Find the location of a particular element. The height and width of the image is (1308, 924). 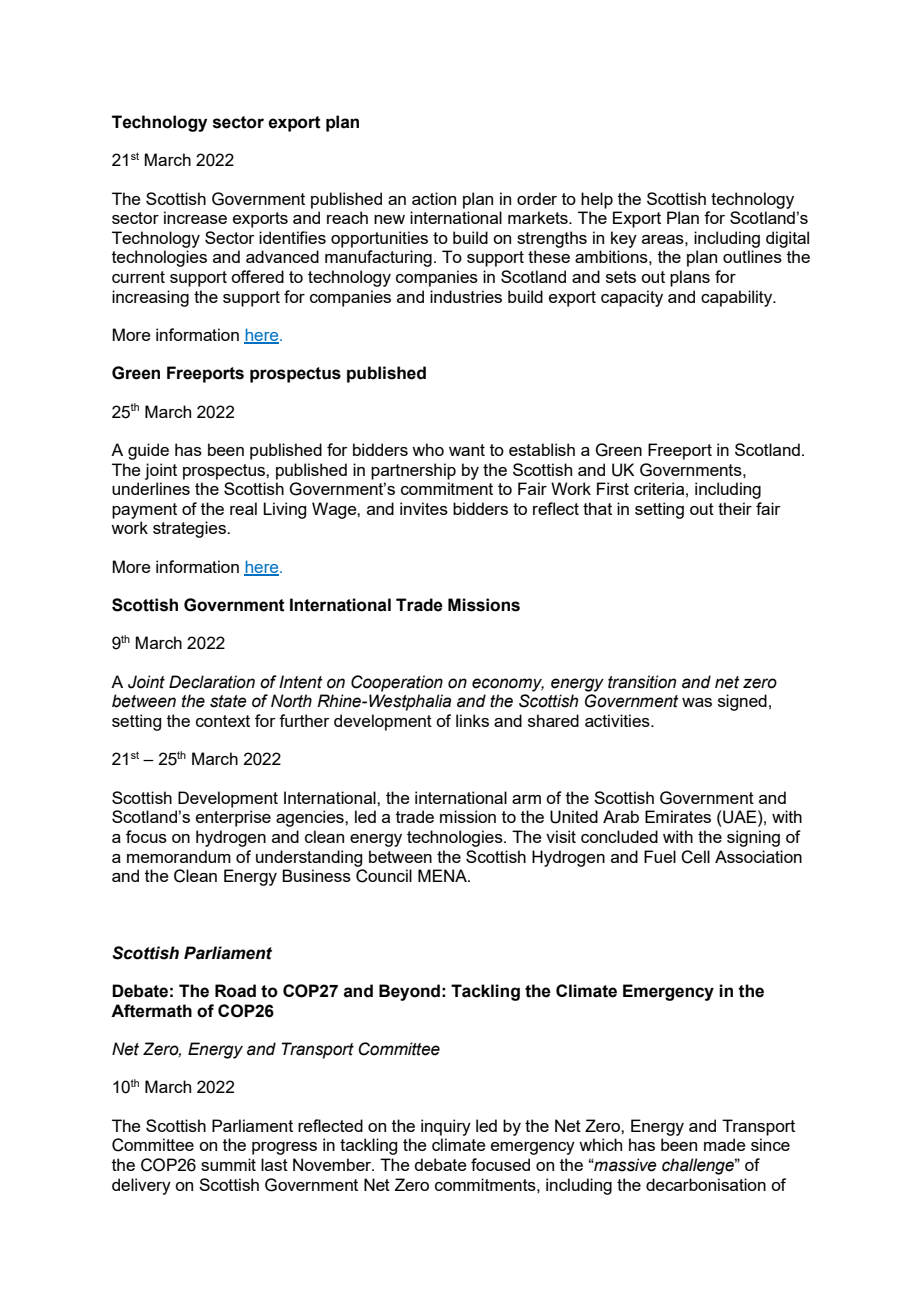

was is located at coordinates (697, 702).
